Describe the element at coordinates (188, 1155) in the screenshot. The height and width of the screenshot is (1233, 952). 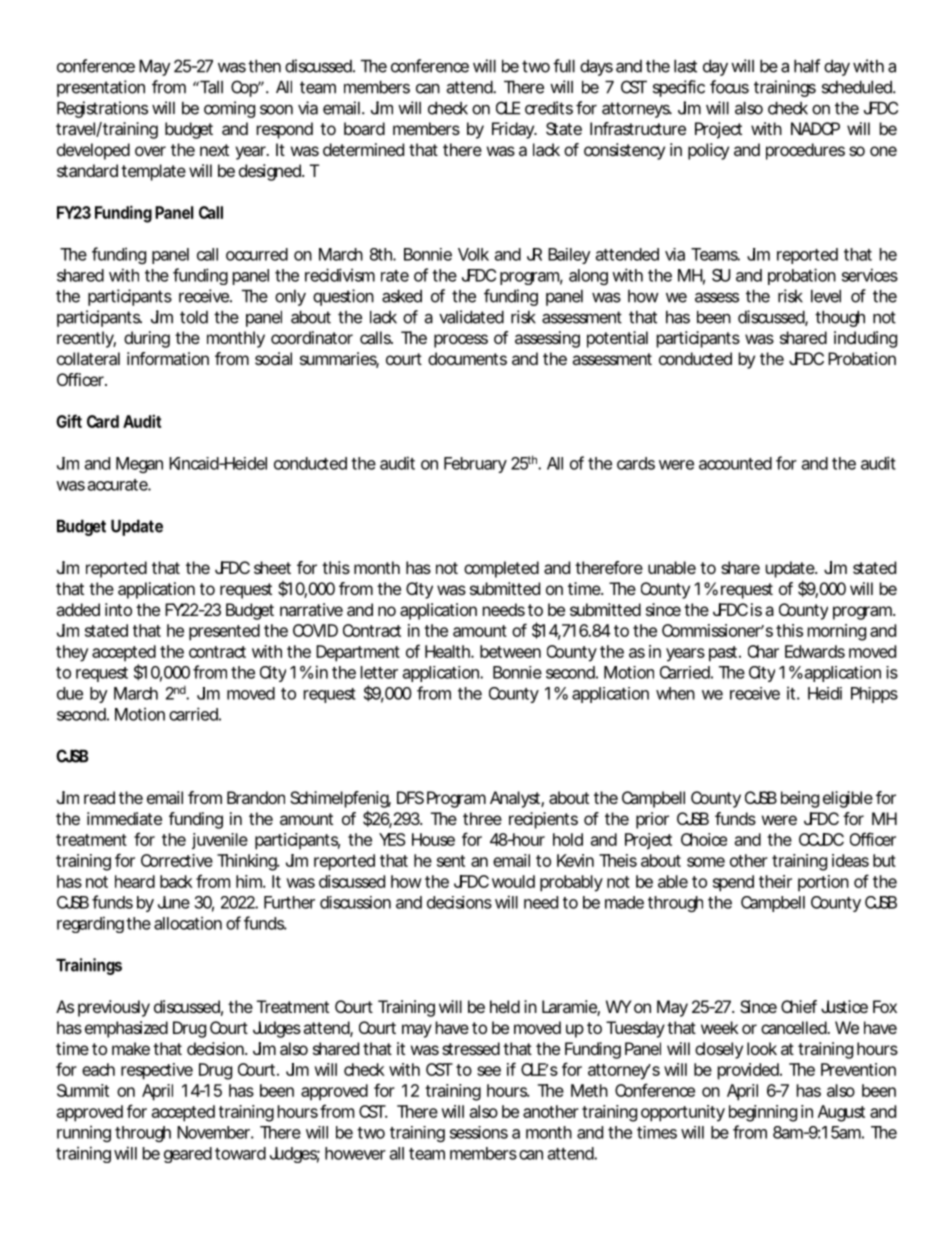
I see `geared` at that location.
